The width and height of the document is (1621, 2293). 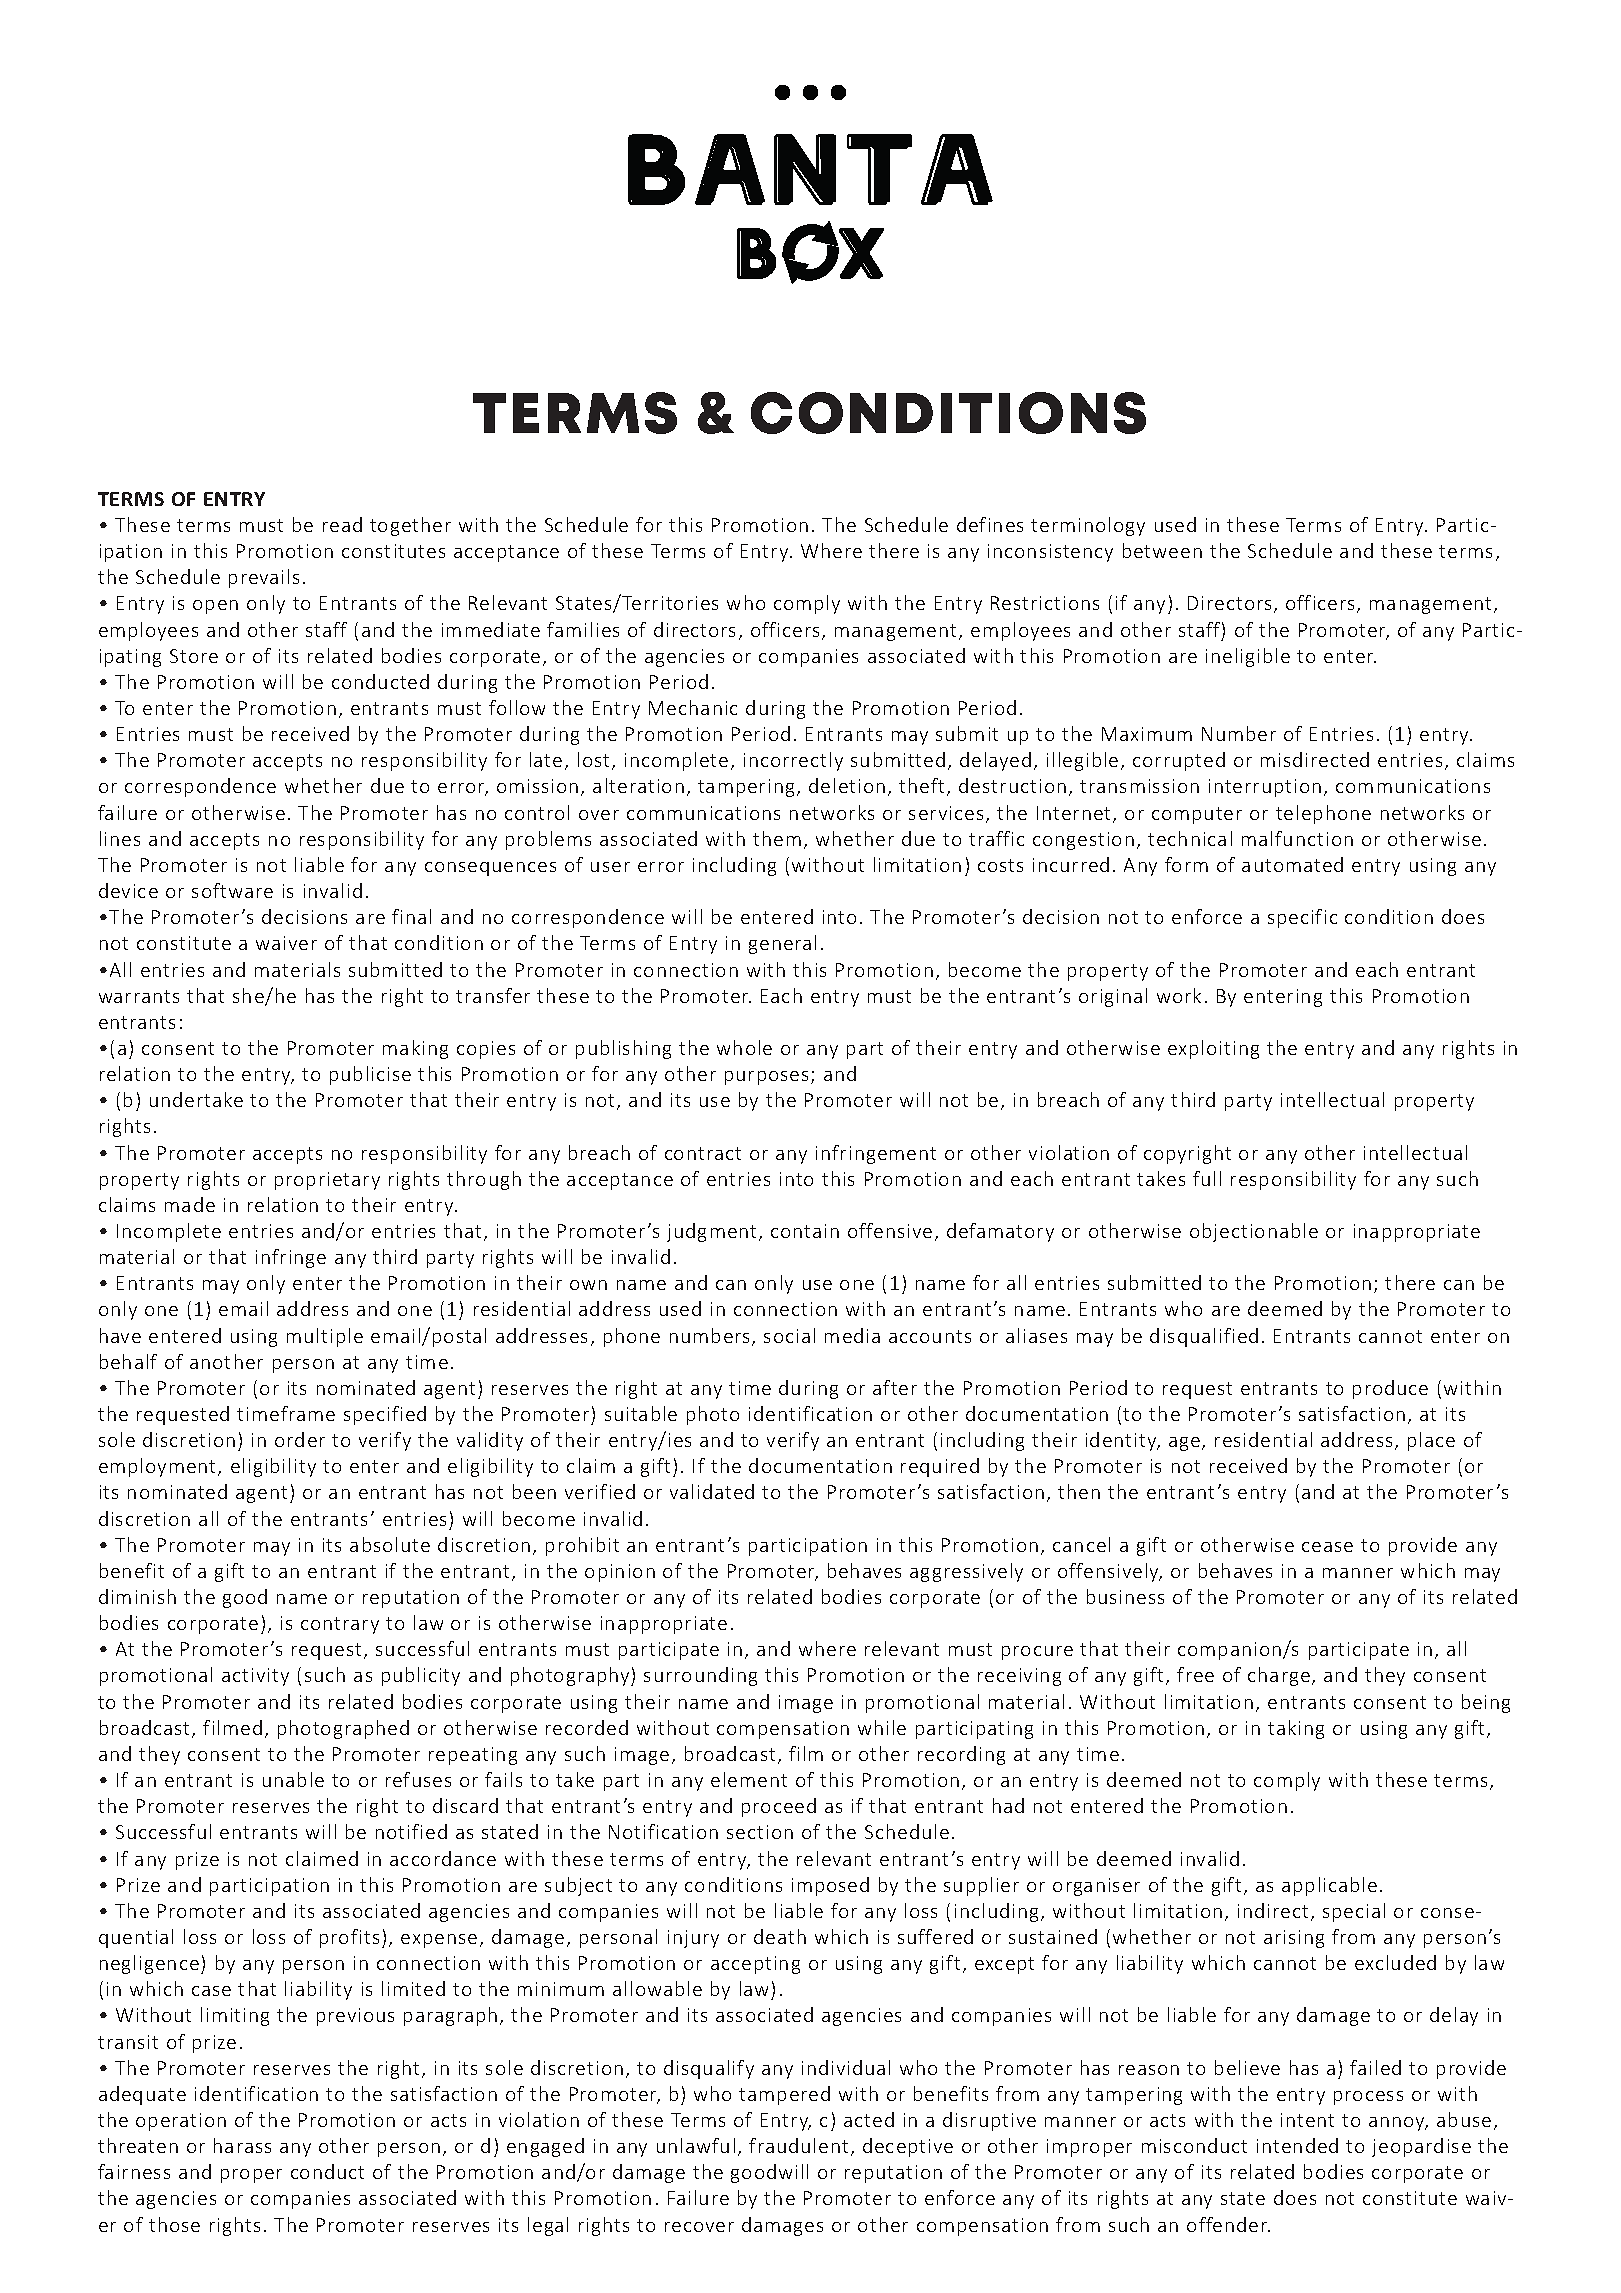 What do you see at coordinates (990, 524) in the document?
I see `defines` at bounding box center [990, 524].
